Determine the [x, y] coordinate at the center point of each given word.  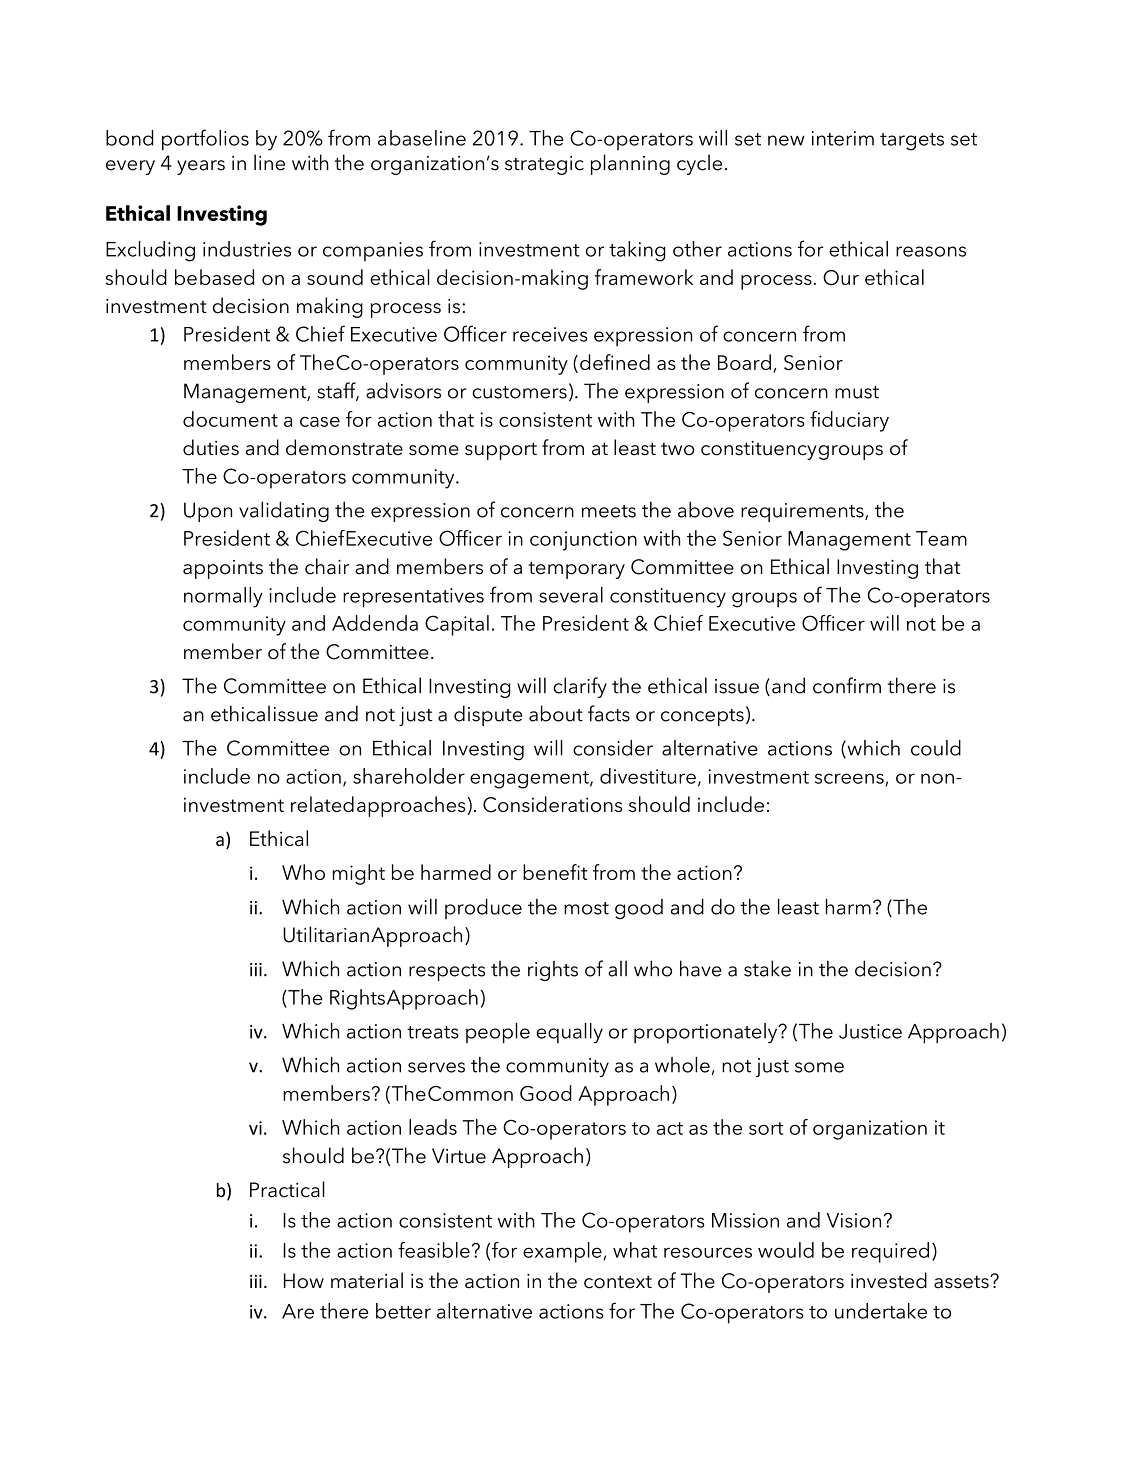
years [201, 167]
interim [843, 138]
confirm [847, 685]
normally [223, 597]
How [304, 1281]
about [556, 713]
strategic [544, 165]
